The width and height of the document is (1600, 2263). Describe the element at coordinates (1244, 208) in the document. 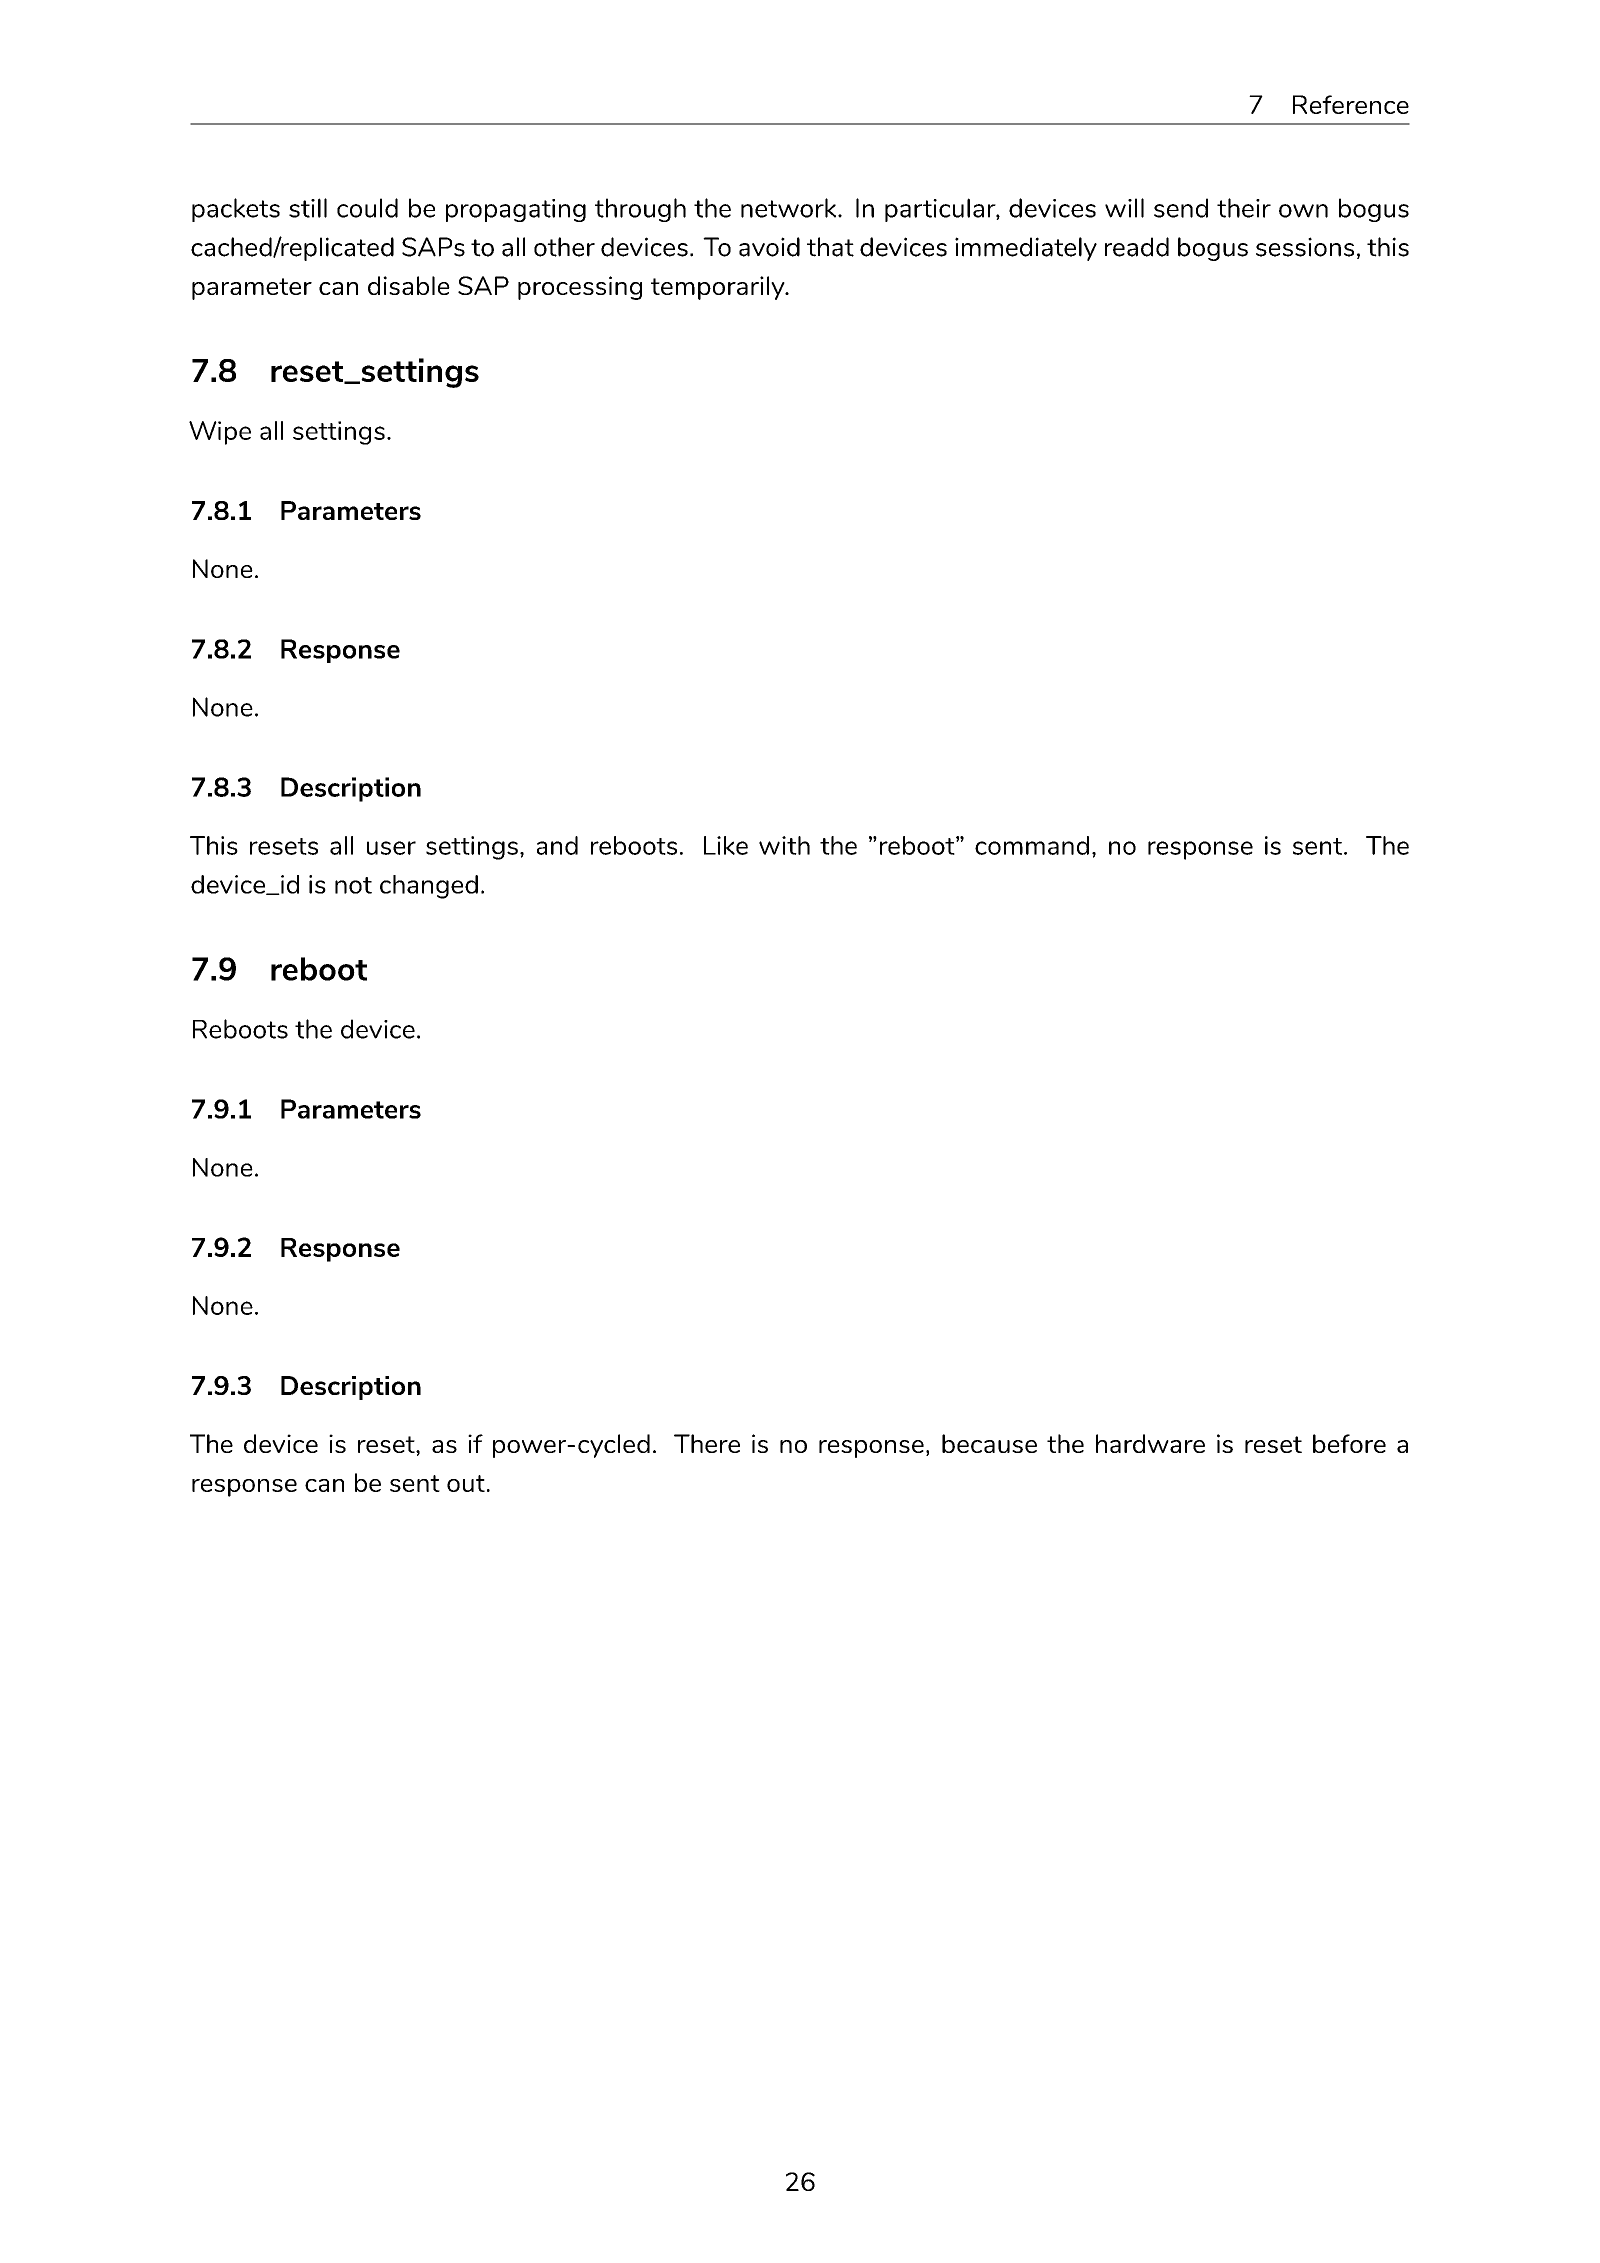

I see `their` at that location.
